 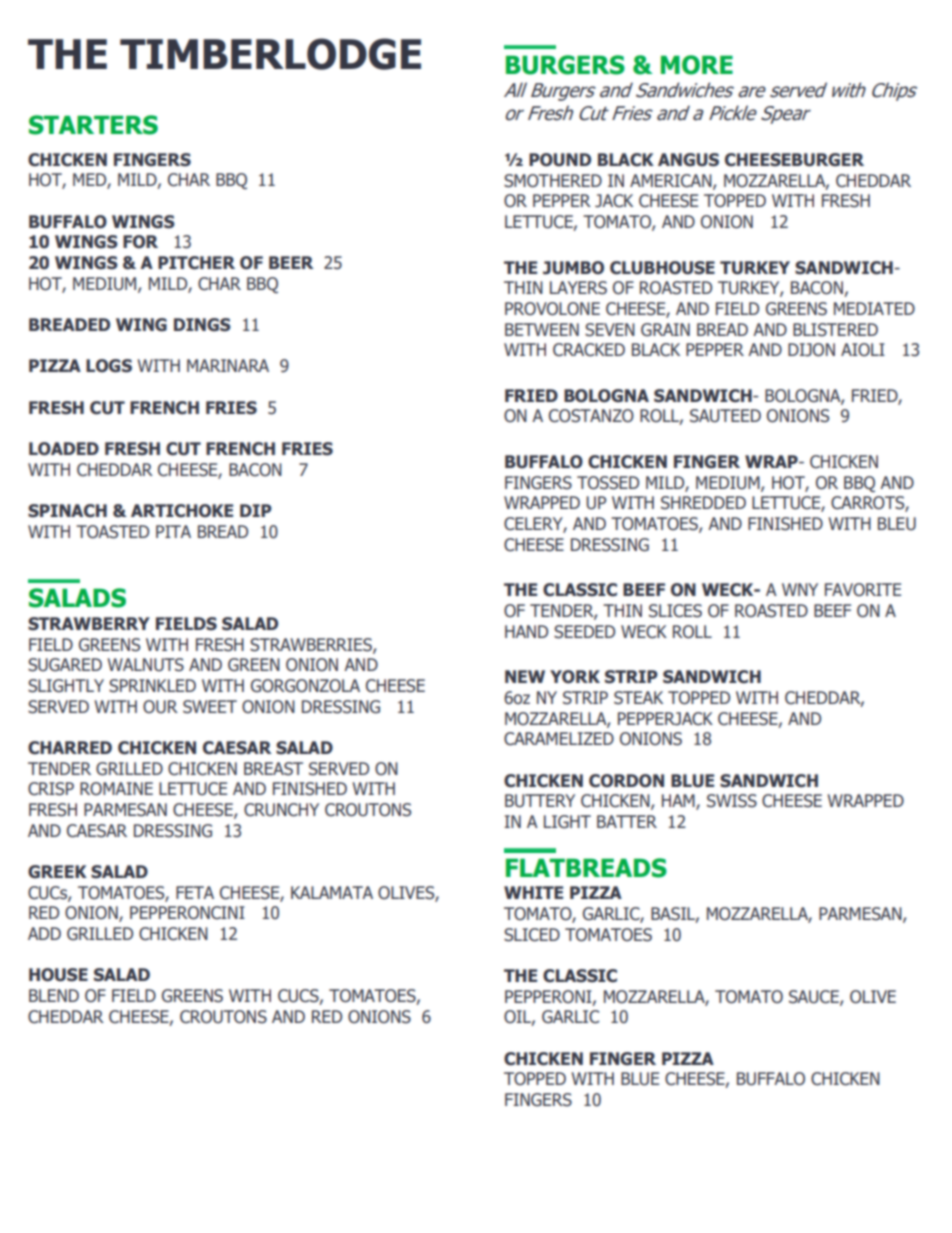 What do you see at coordinates (560, 160) in the document?
I see `POUND` at bounding box center [560, 160].
